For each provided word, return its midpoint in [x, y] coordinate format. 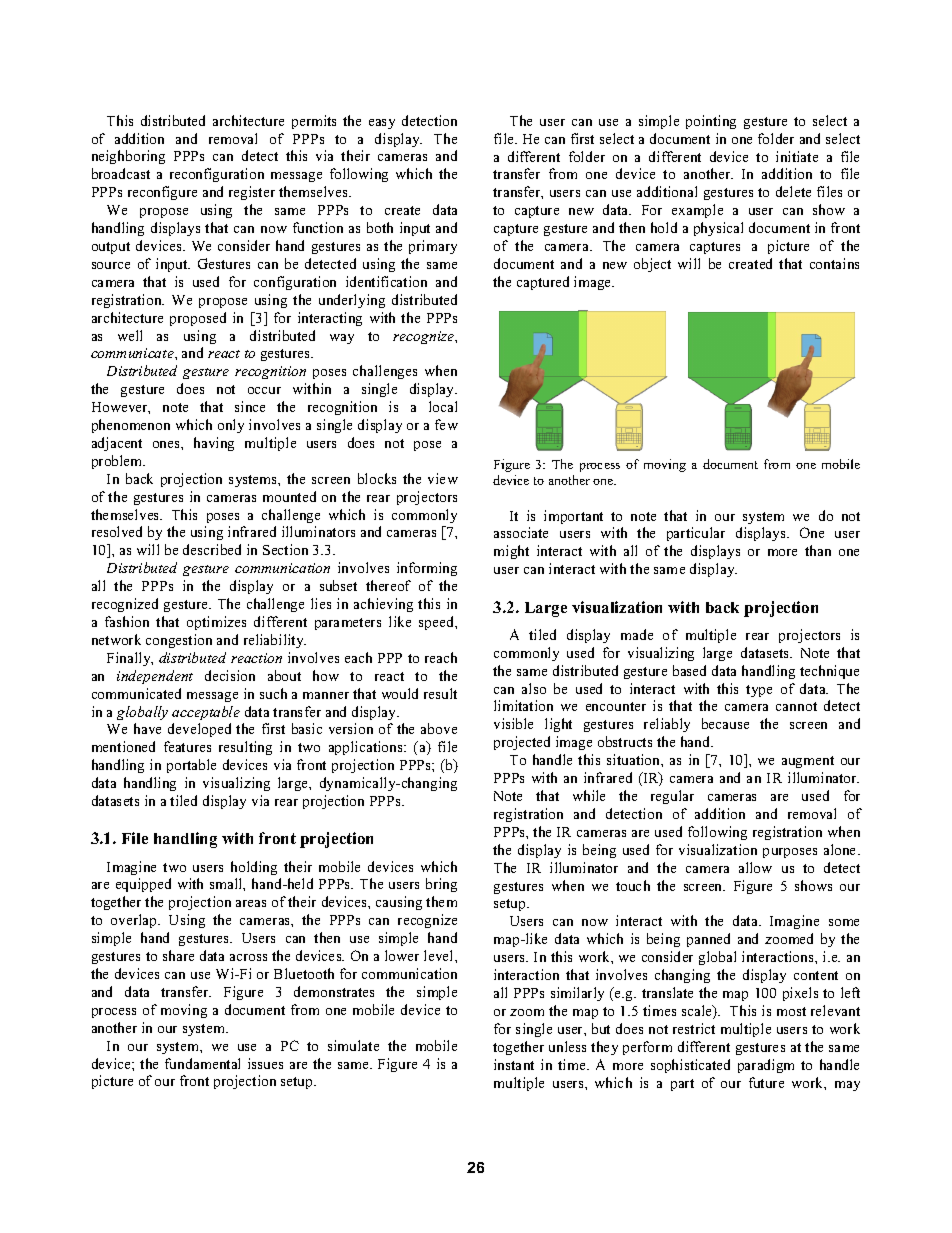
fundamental [202, 1063]
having [214, 444]
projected [522, 743]
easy [382, 124]
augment [808, 762]
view [443, 478]
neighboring [128, 157]
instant [514, 1064]
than [818, 550]
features [187, 746]
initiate [797, 156]
